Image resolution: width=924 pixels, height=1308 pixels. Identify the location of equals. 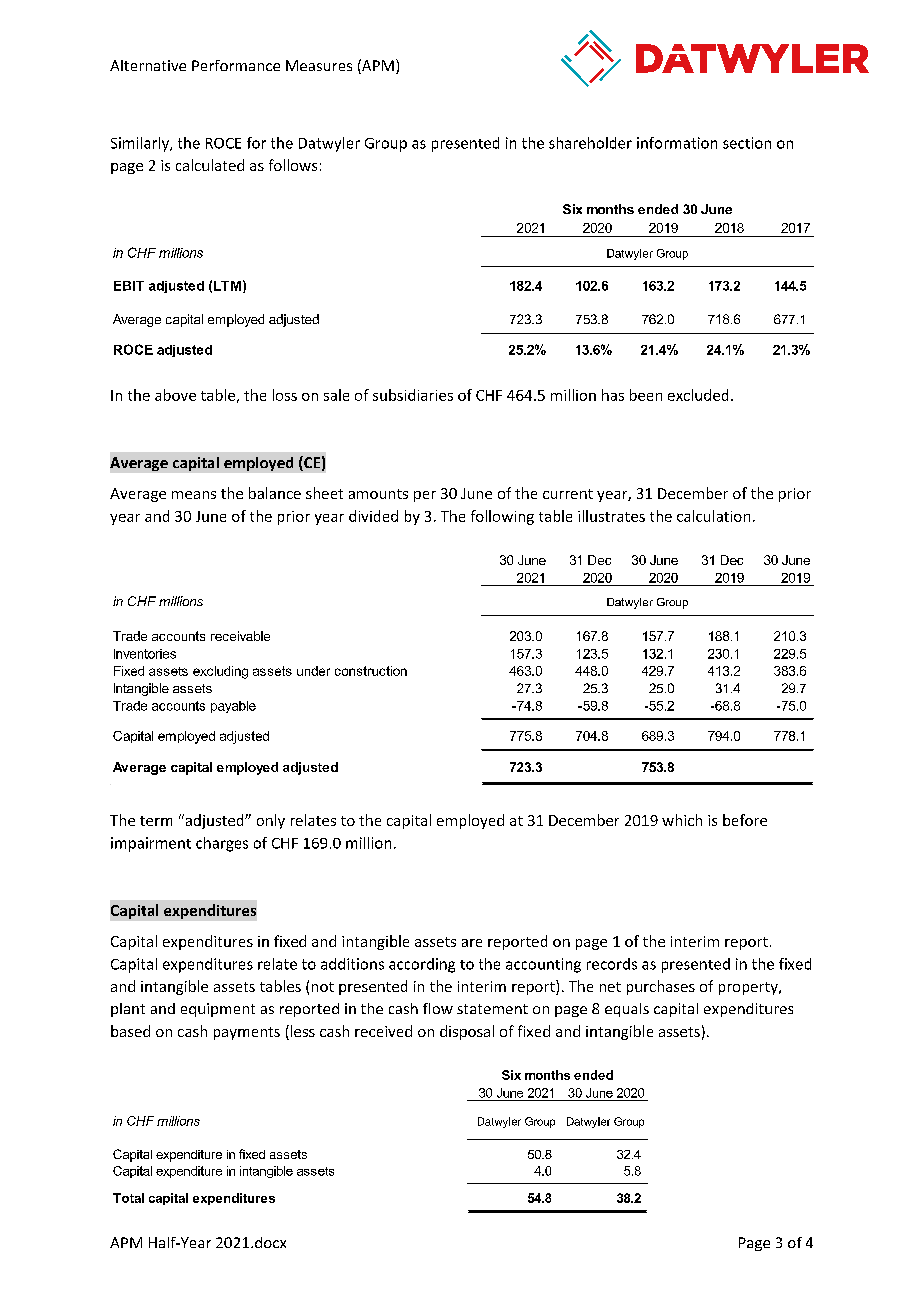
(627, 1010).
